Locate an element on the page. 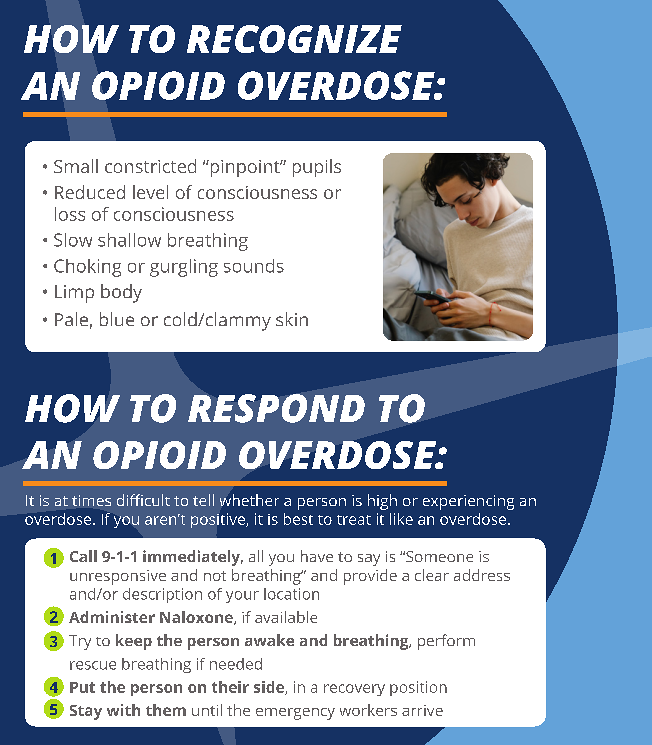  gurgling is located at coordinates (184, 268).
